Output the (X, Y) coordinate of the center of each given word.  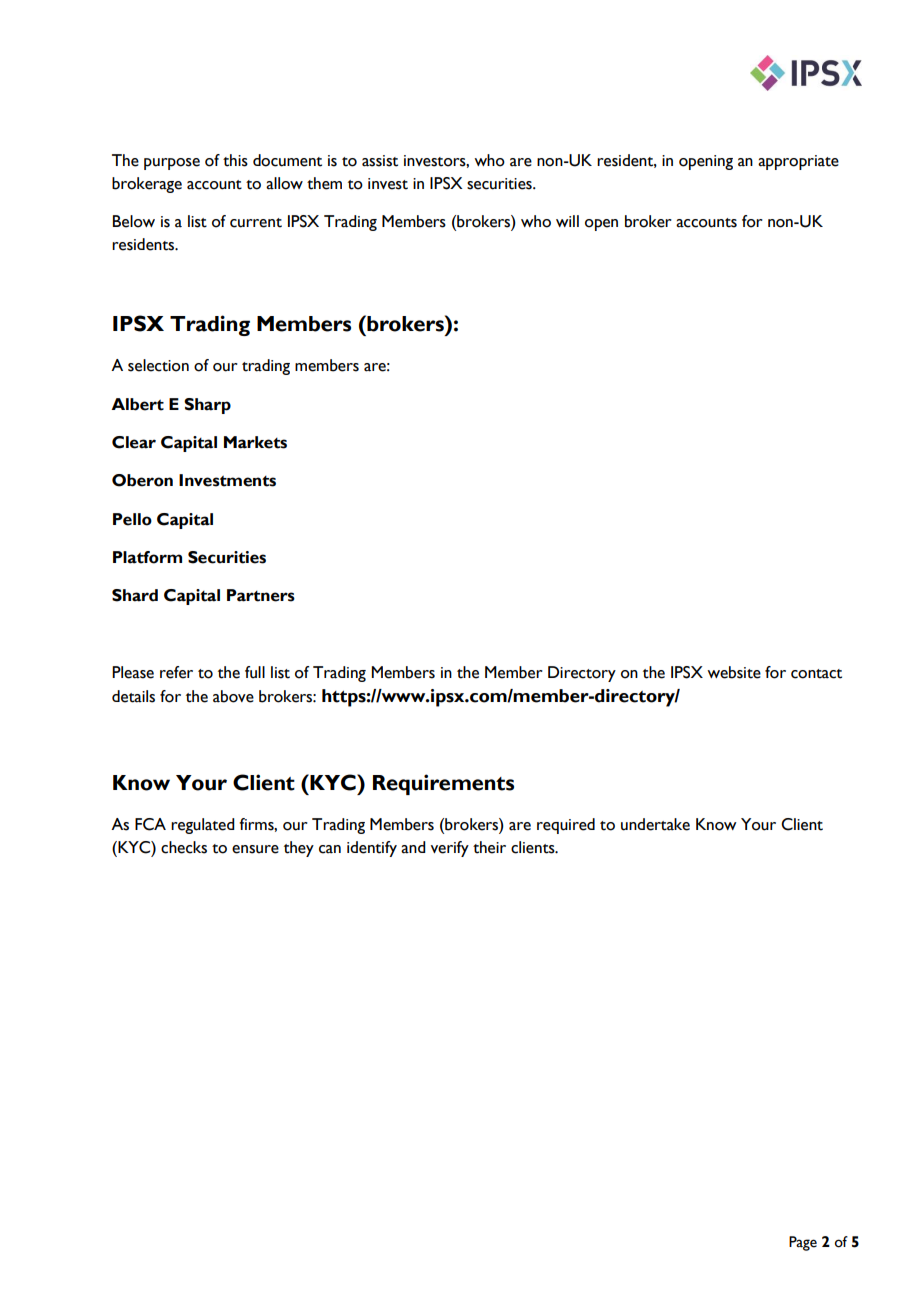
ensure (255, 849)
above (233, 696)
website (734, 672)
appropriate (798, 162)
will (567, 221)
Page (803, 1243)
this (235, 160)
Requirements (443, 784)
